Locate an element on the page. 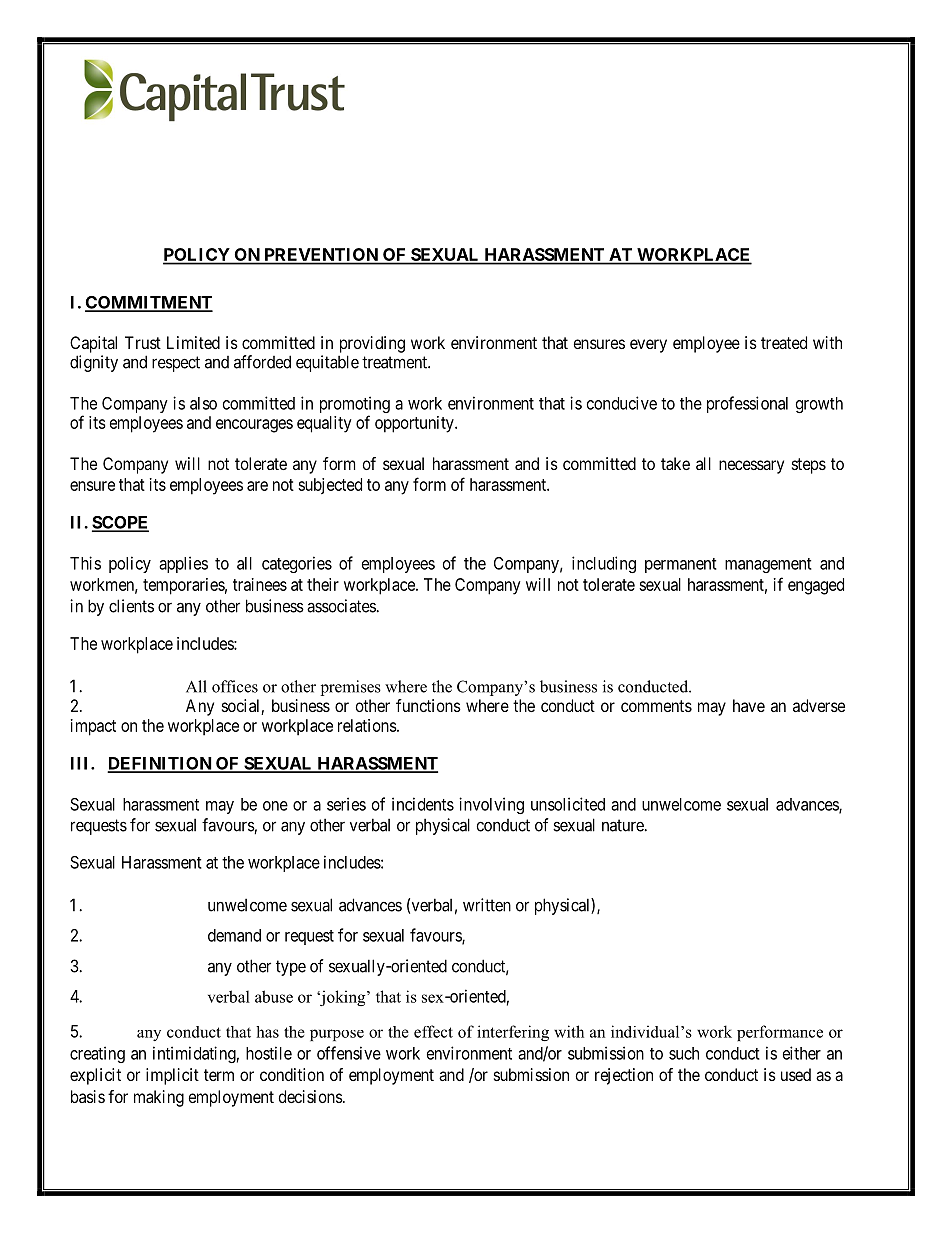  demand is located at coordinates (234, 935).
